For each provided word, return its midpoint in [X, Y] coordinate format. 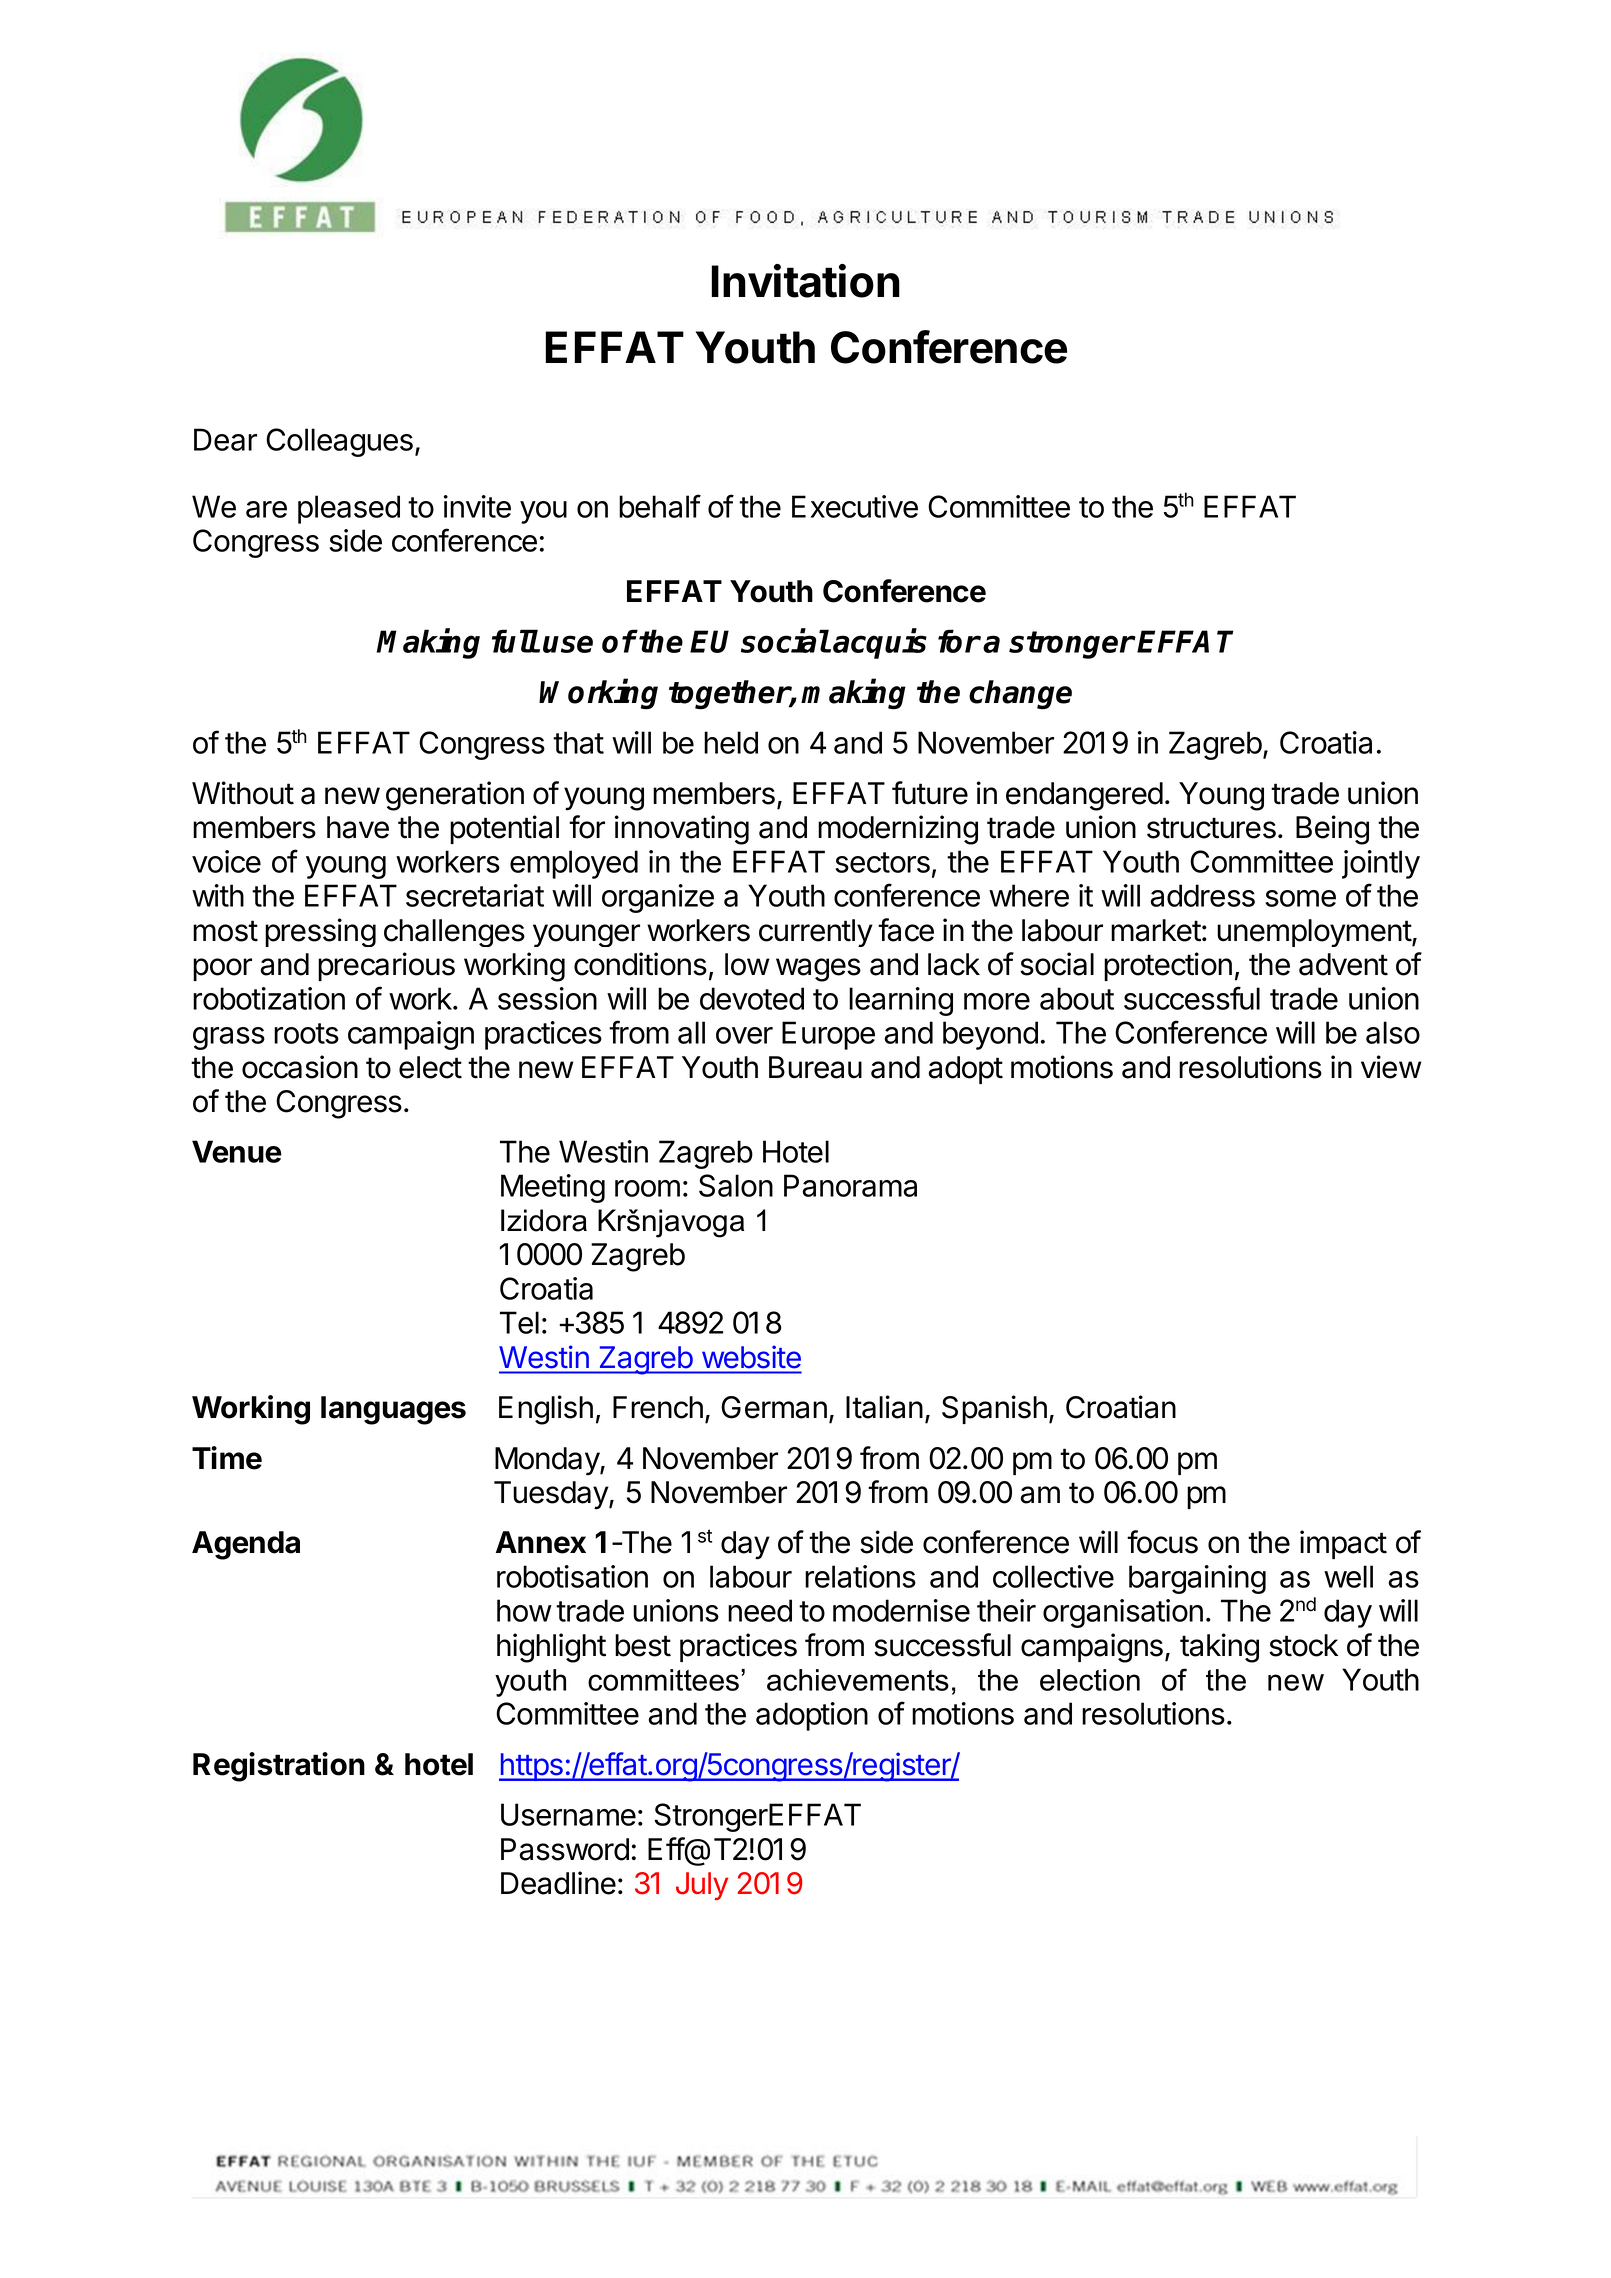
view [1391, 1067]
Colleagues [339, 442]
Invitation [805, 281]
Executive [855, 506]
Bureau [815, 1067]
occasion [300, 1067]
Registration [279, 1767]
